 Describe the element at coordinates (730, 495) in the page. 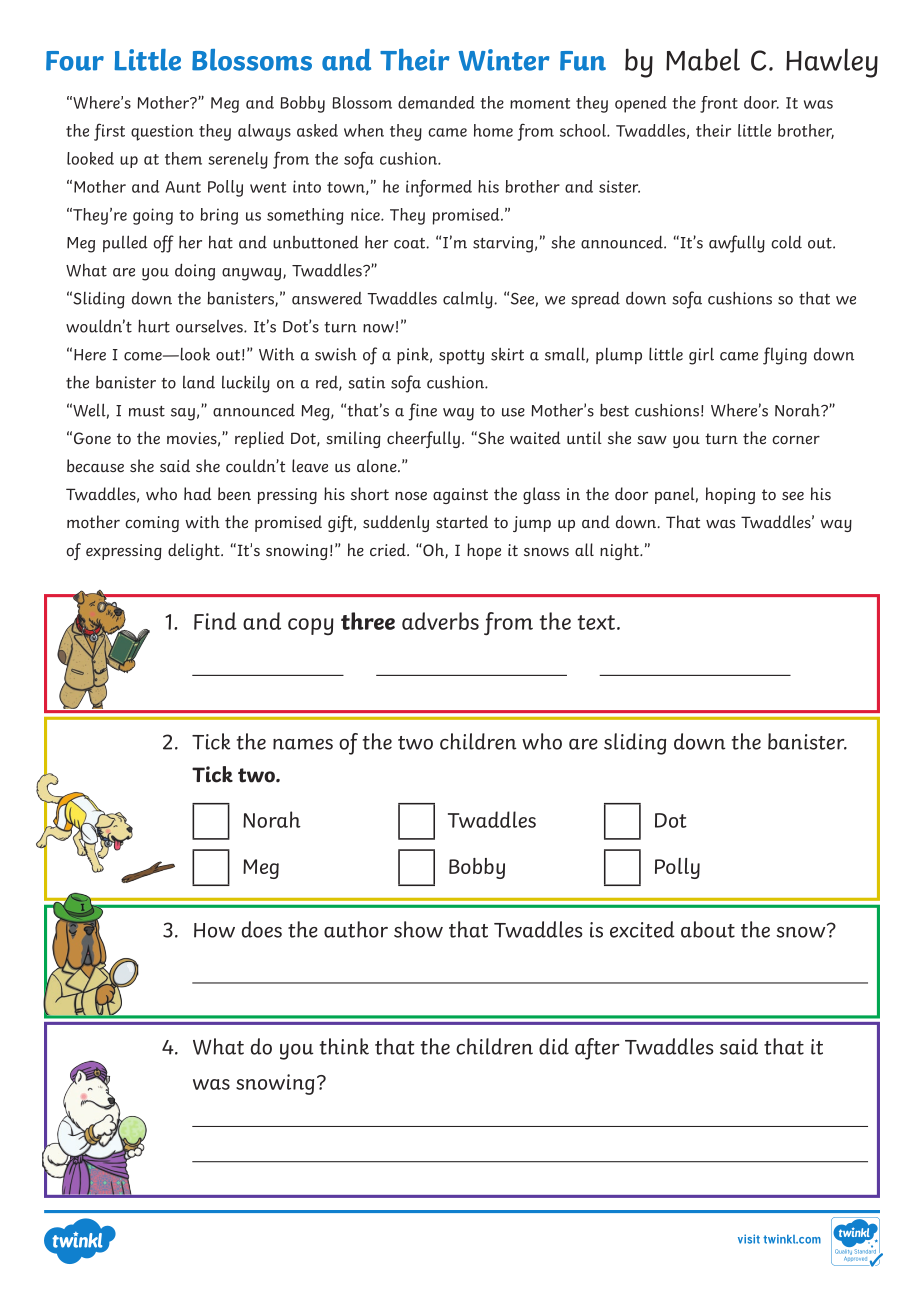

I see `hoping` at that location.
